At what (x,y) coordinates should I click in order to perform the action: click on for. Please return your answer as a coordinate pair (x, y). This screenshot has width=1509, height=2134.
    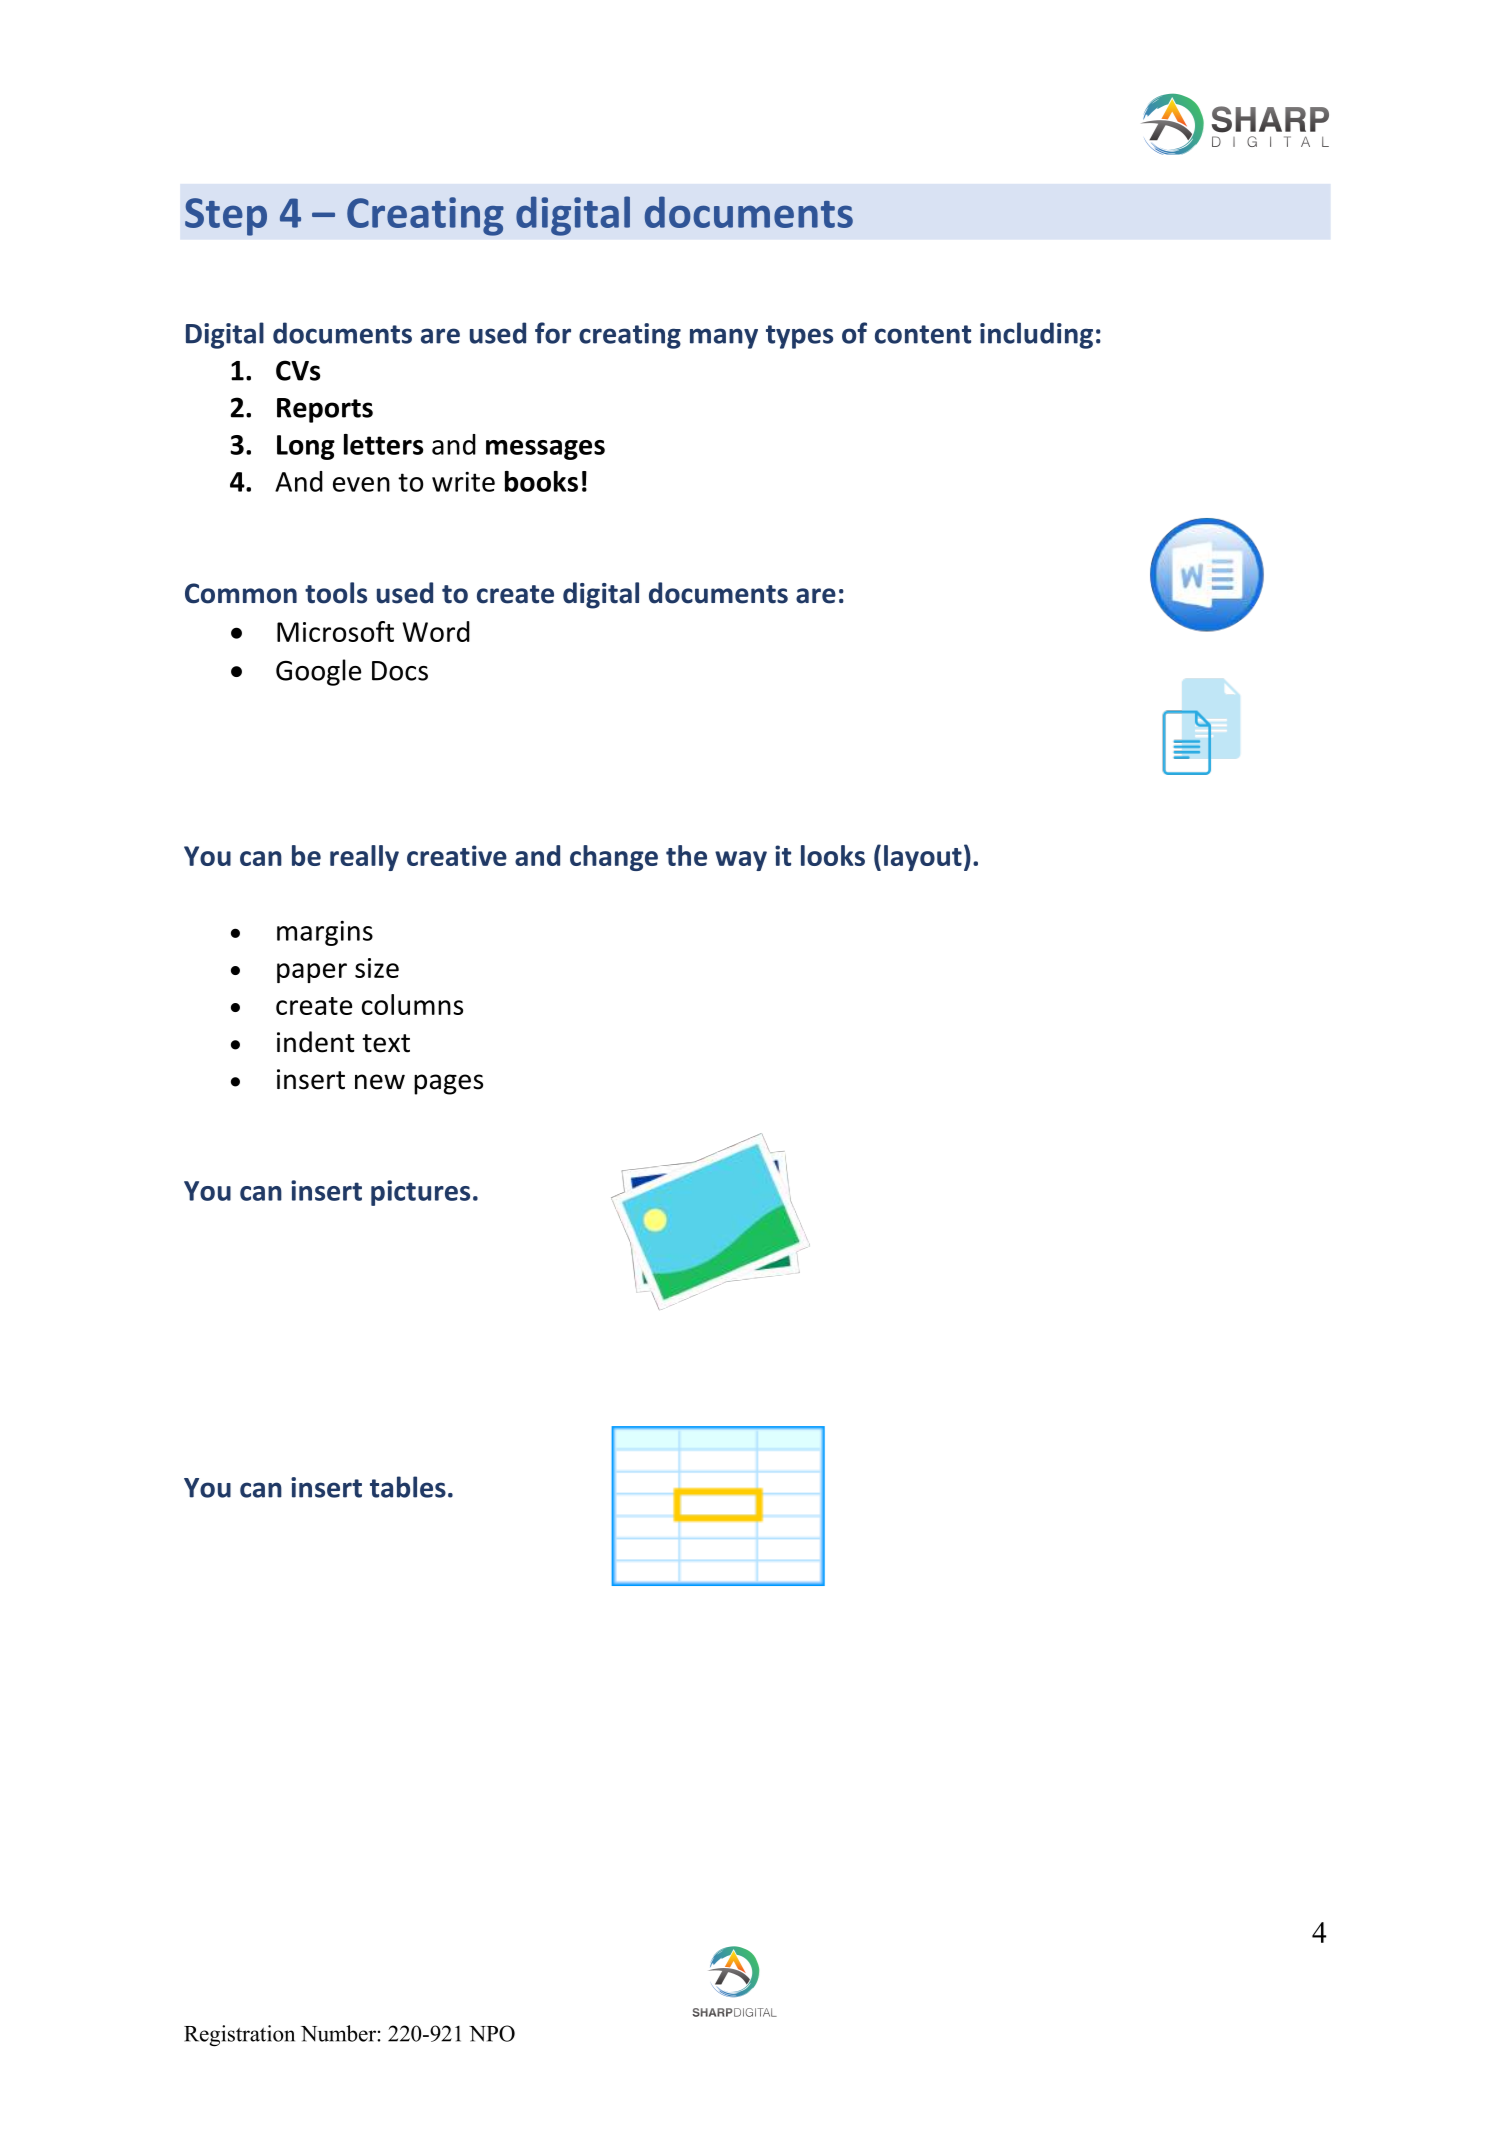
    Looking at the image, I should click on (553, 333).
